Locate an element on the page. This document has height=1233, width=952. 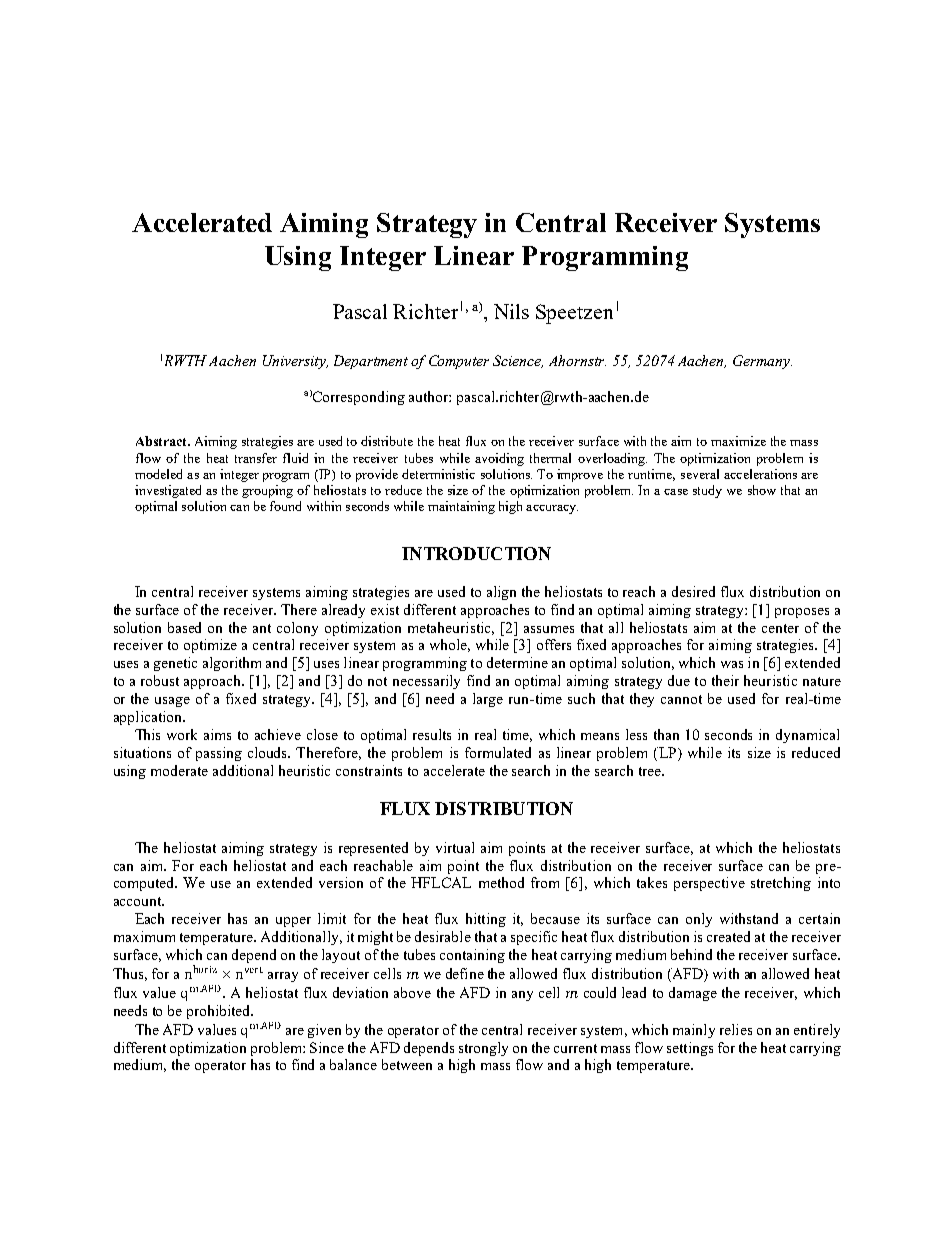
strongly is located at coordinates (483, 1049).
